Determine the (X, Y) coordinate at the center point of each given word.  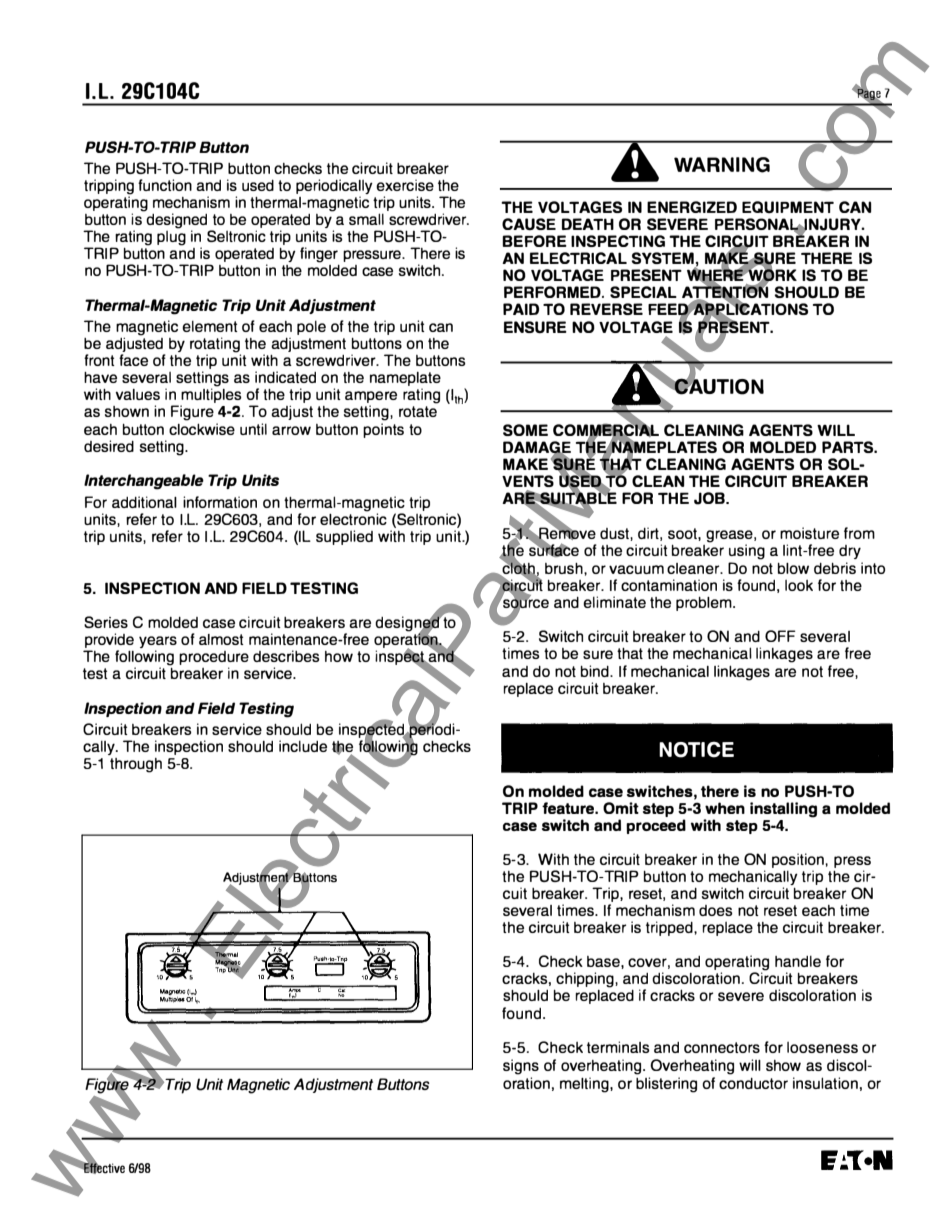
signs (521, 1067)
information (220, 502)
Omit (621, 808)
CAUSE (529, 224)
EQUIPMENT (788, 207)
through (136, 765)
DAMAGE (537, 448)
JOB (710, 498)
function (165, 185)
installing (783, 810)
